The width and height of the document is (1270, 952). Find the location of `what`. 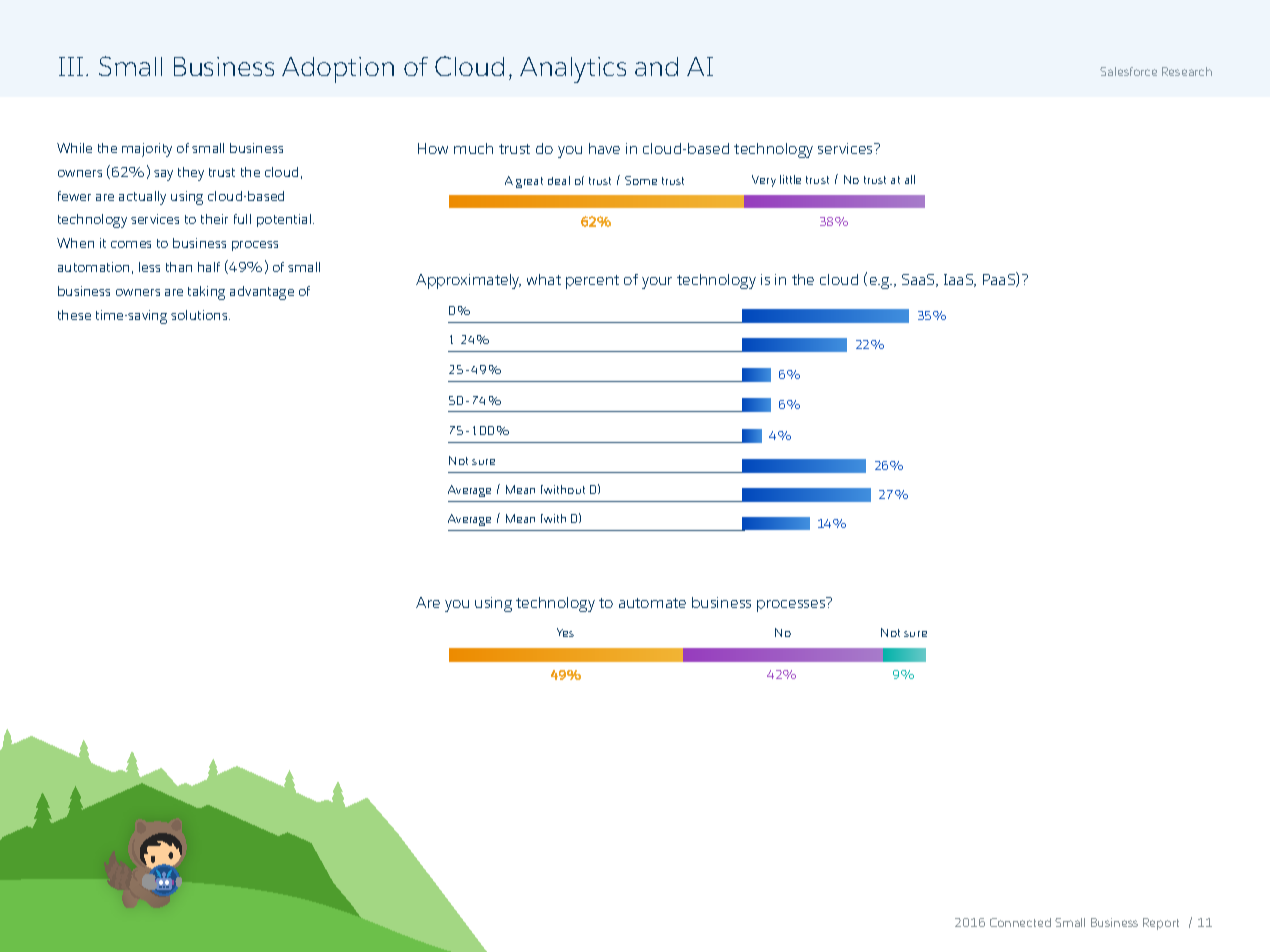

what is located at coordinates (544, 279).
